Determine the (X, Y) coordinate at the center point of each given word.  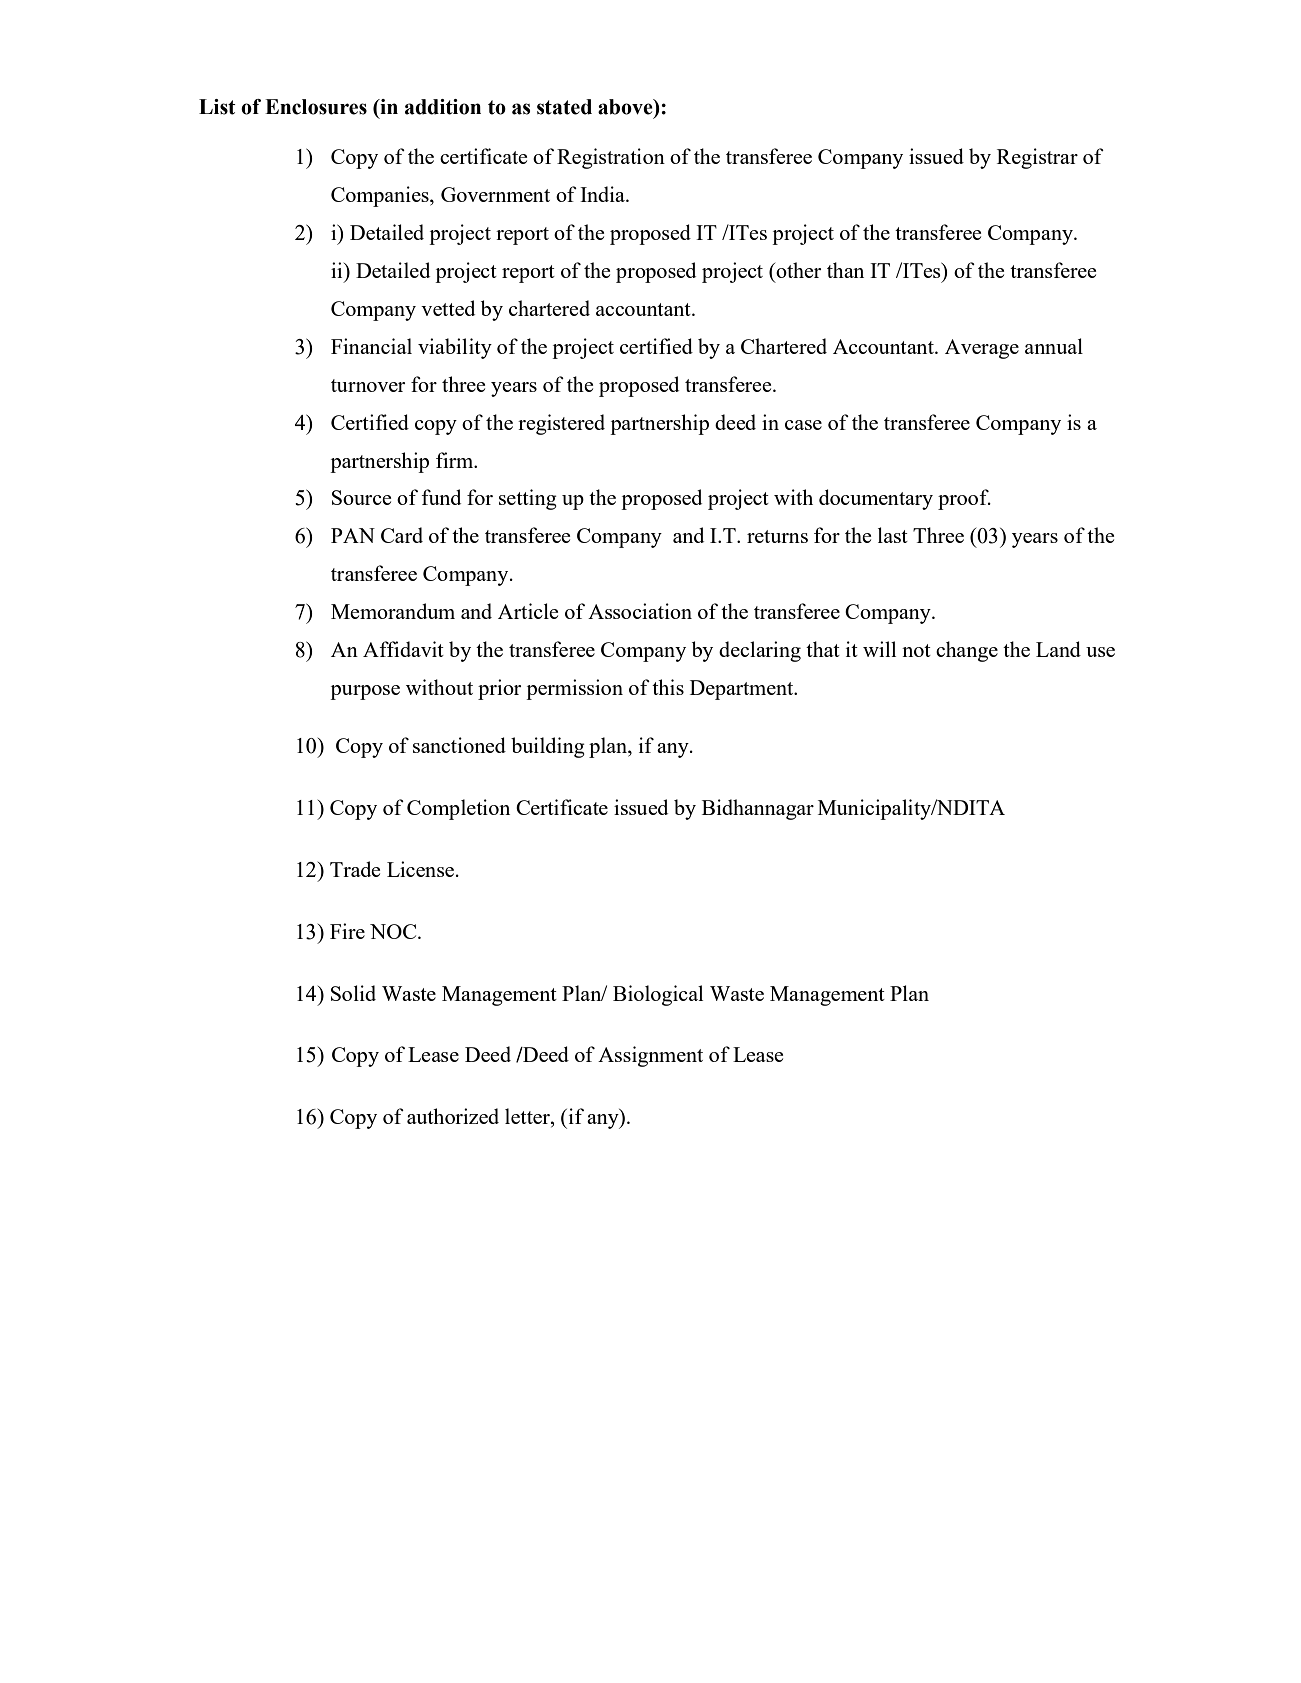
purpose (365, 692)
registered (561, 424)
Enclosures (316, 107)
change (967, 651)
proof (964, 499)
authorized (453, 1116)
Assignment (650, 1056)
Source (361, 497)
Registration (611, 158)
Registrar (1037, 158)
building (548, 747)
